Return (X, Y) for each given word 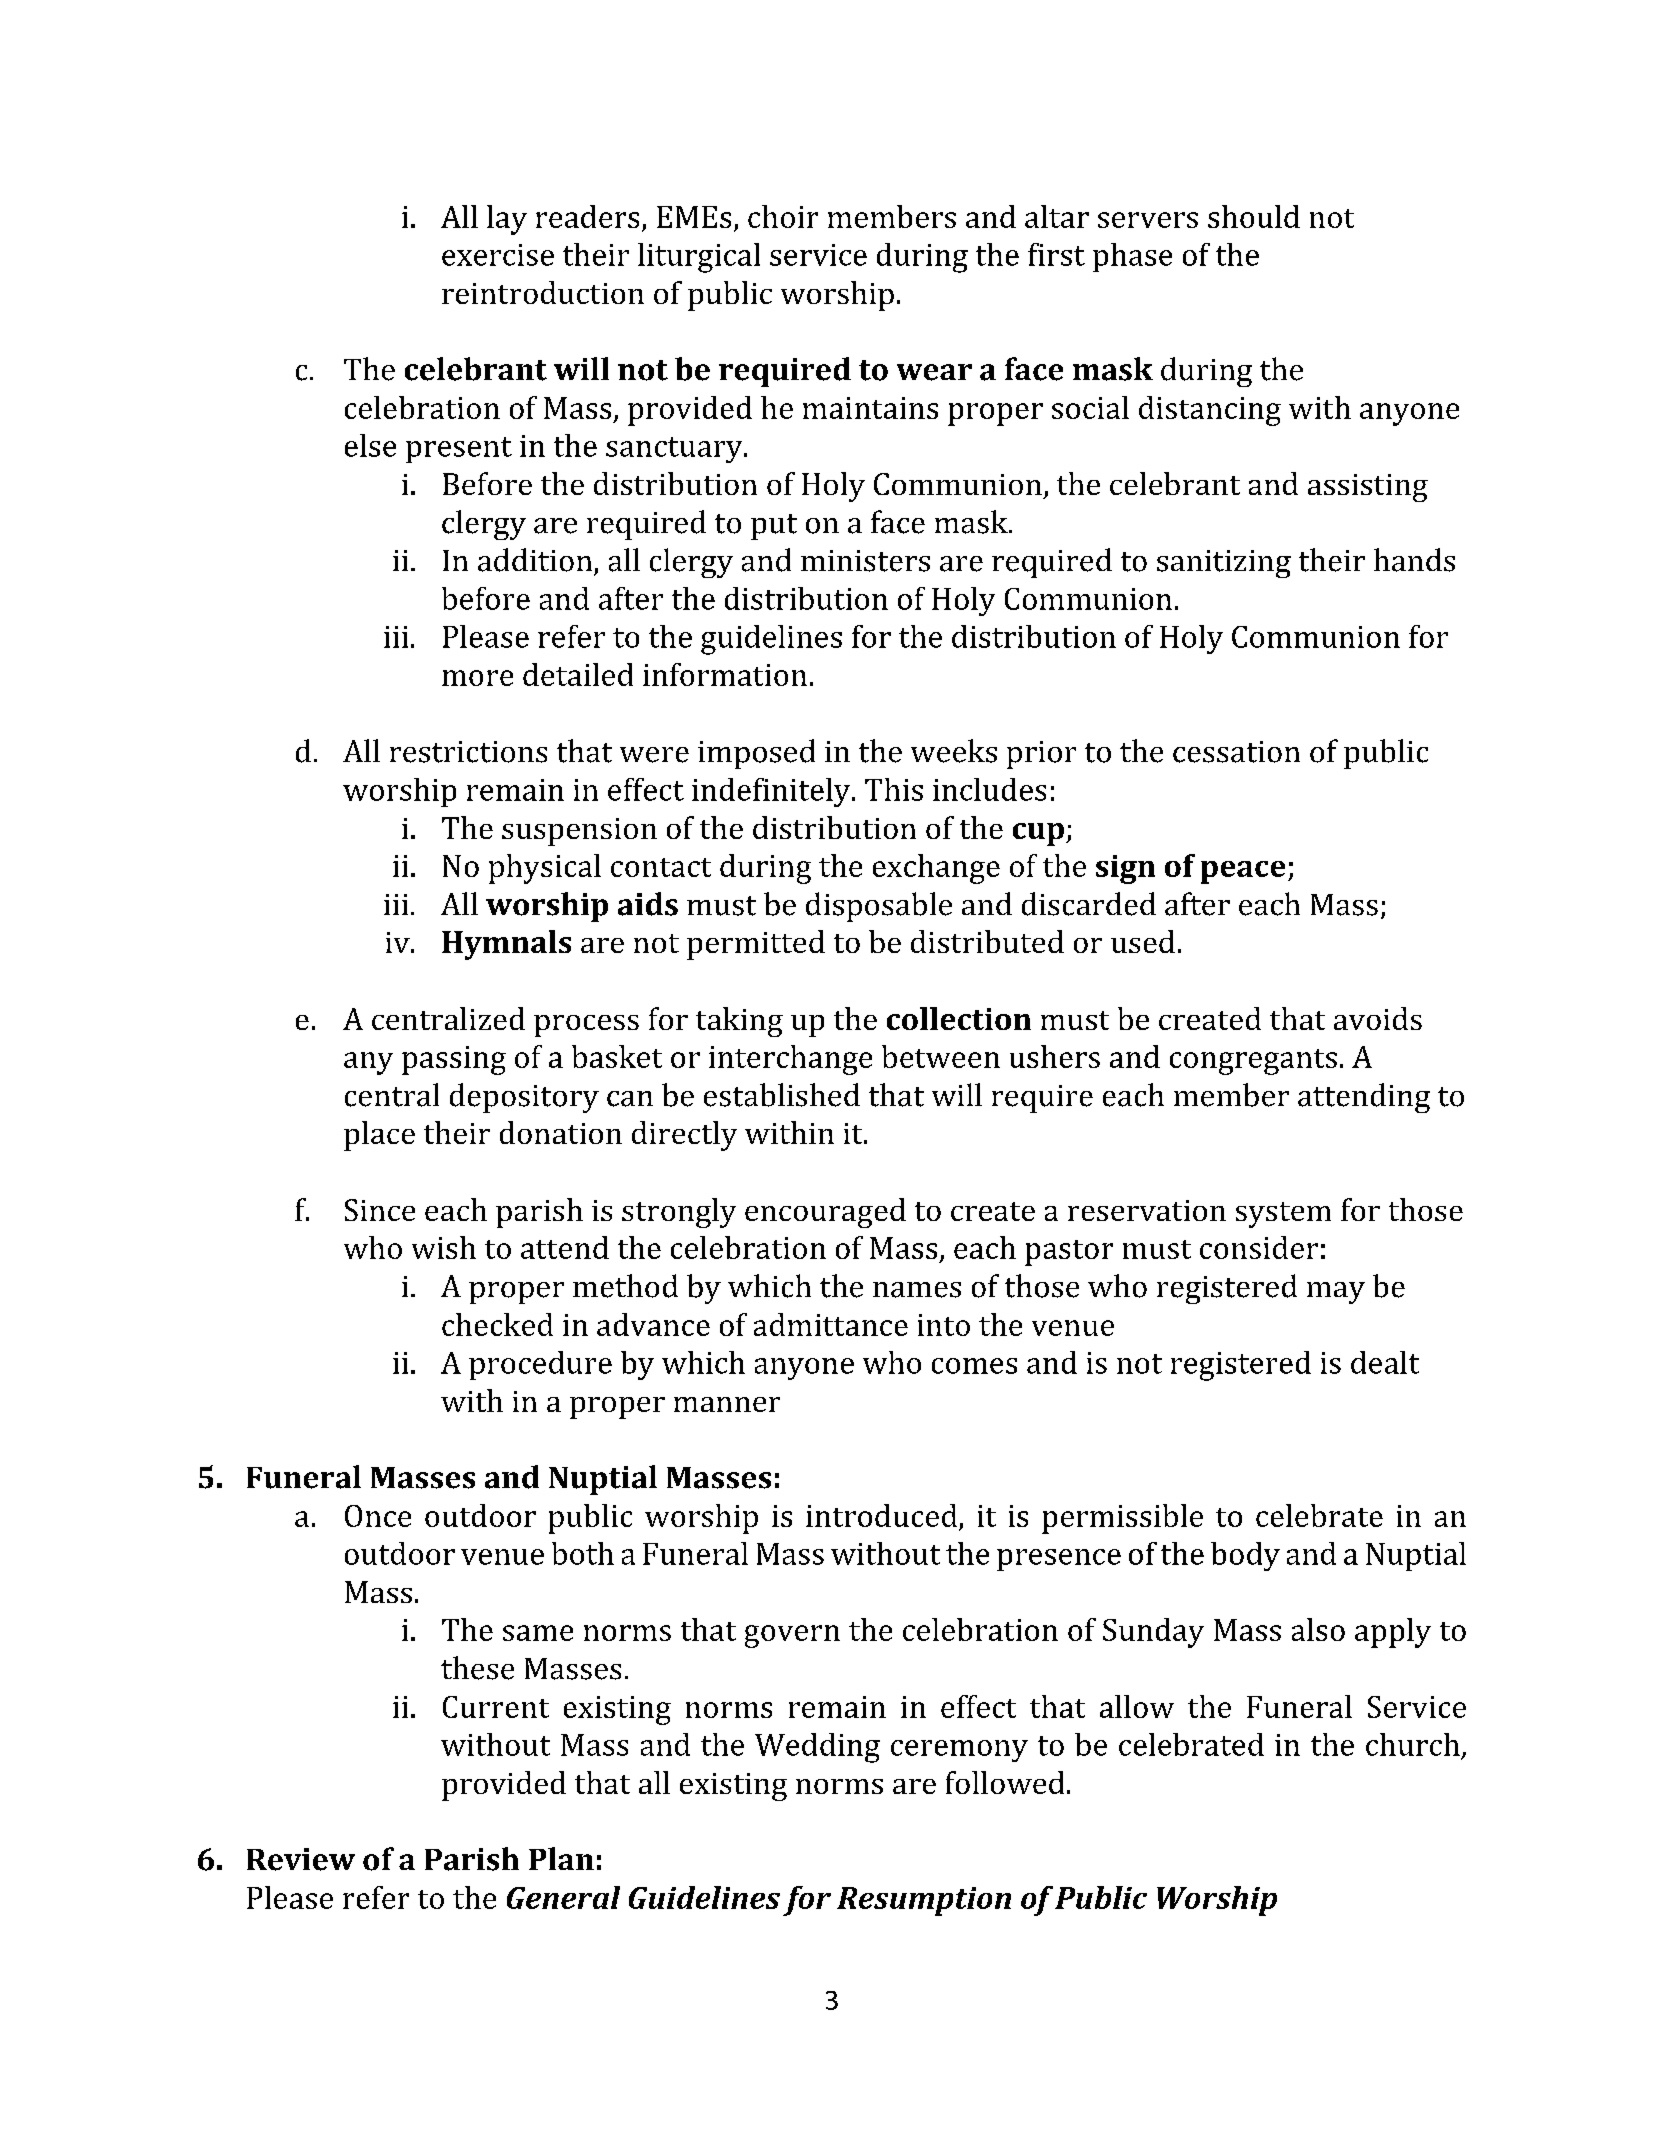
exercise (498, 255)
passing (454, 1060)
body (1245, 1556)
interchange (790, 1060)
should (1254, 216)
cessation (1236, 752)
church (1413, 1744)
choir (783, 216)
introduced (881, 1515)
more (477, 678)
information (725, 674)
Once (378, 1516)
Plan (561, 1858)
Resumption (924, 1901)
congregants (1253, 1062)
